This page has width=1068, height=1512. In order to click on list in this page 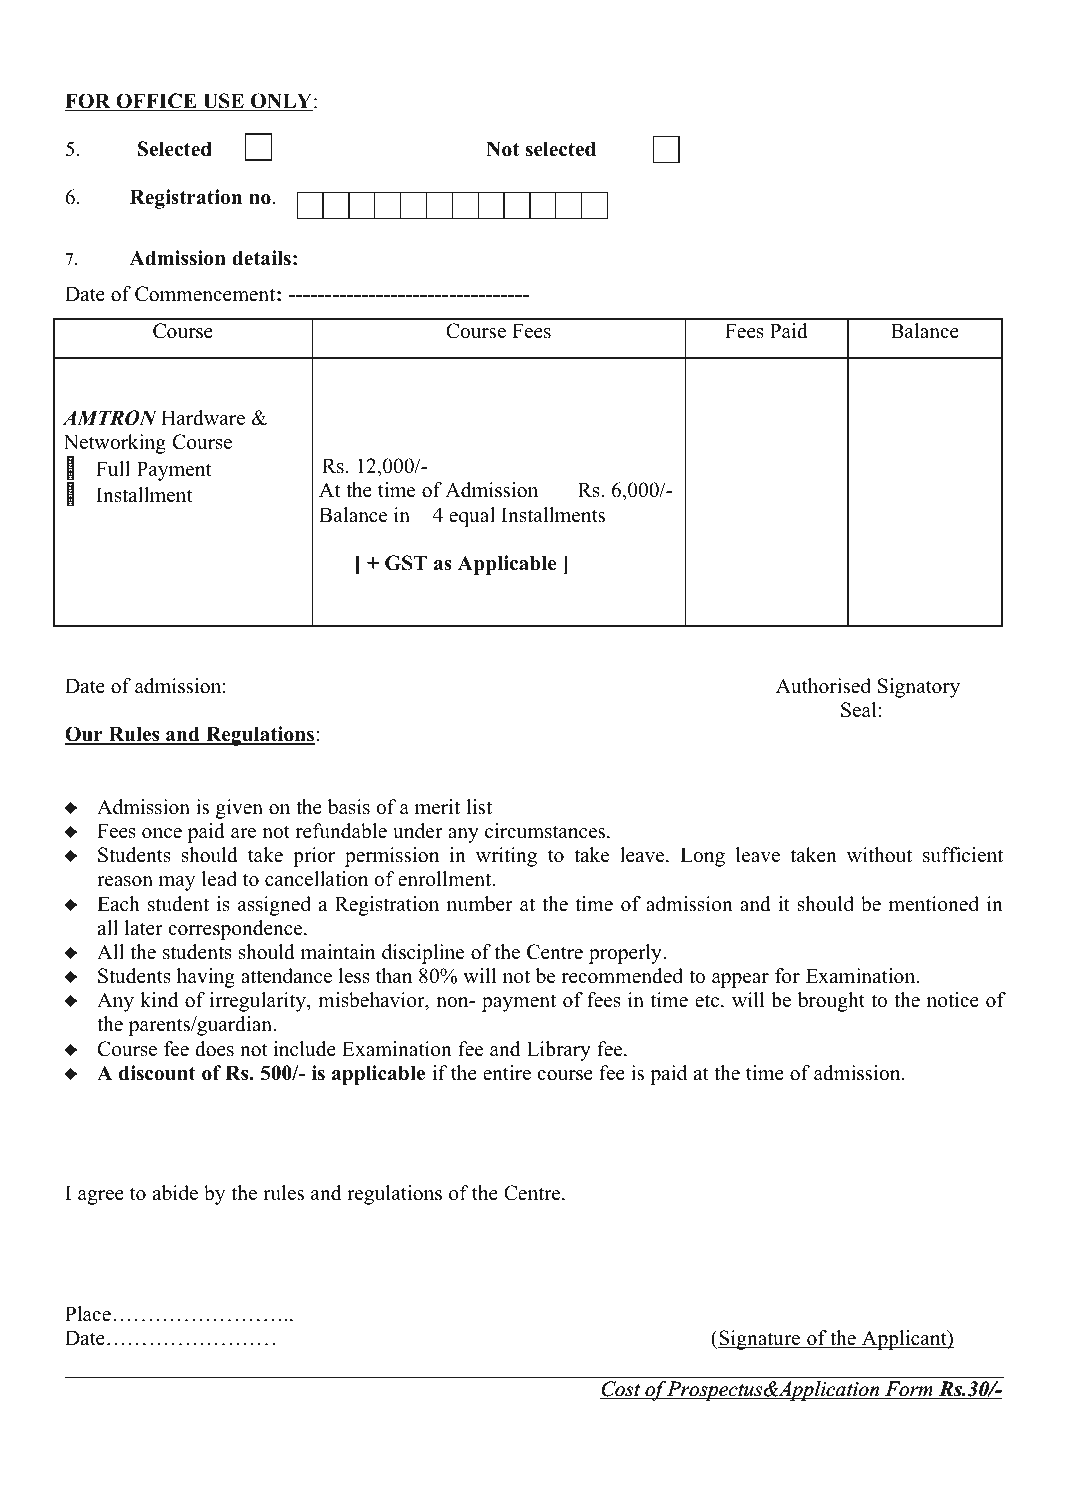, I will do `click(479, 807)`.
